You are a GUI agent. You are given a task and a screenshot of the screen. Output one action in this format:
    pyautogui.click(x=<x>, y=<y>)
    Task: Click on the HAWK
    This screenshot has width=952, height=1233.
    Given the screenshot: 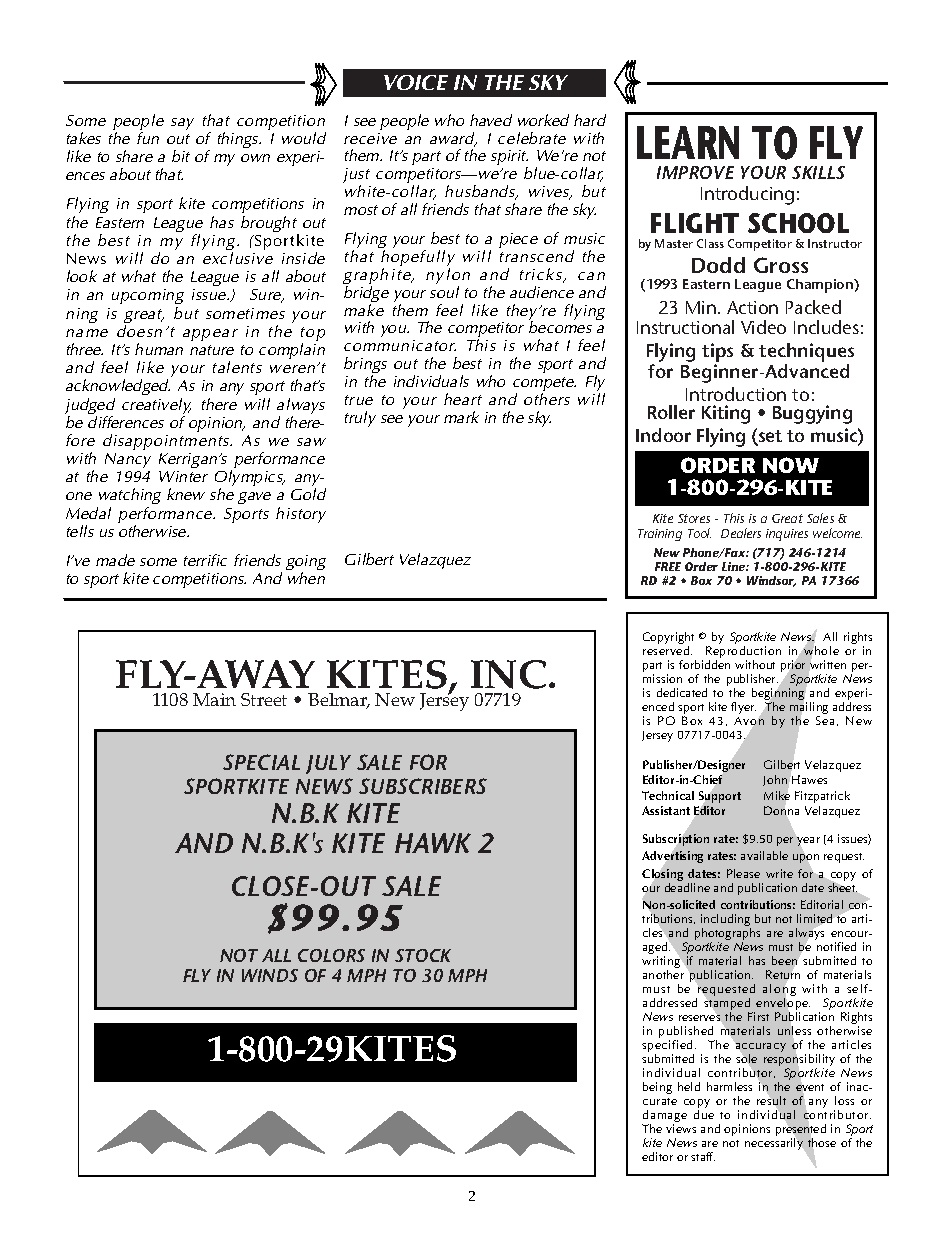 What is the action you would take?
    pyautogui.click(x=433, y=843)
